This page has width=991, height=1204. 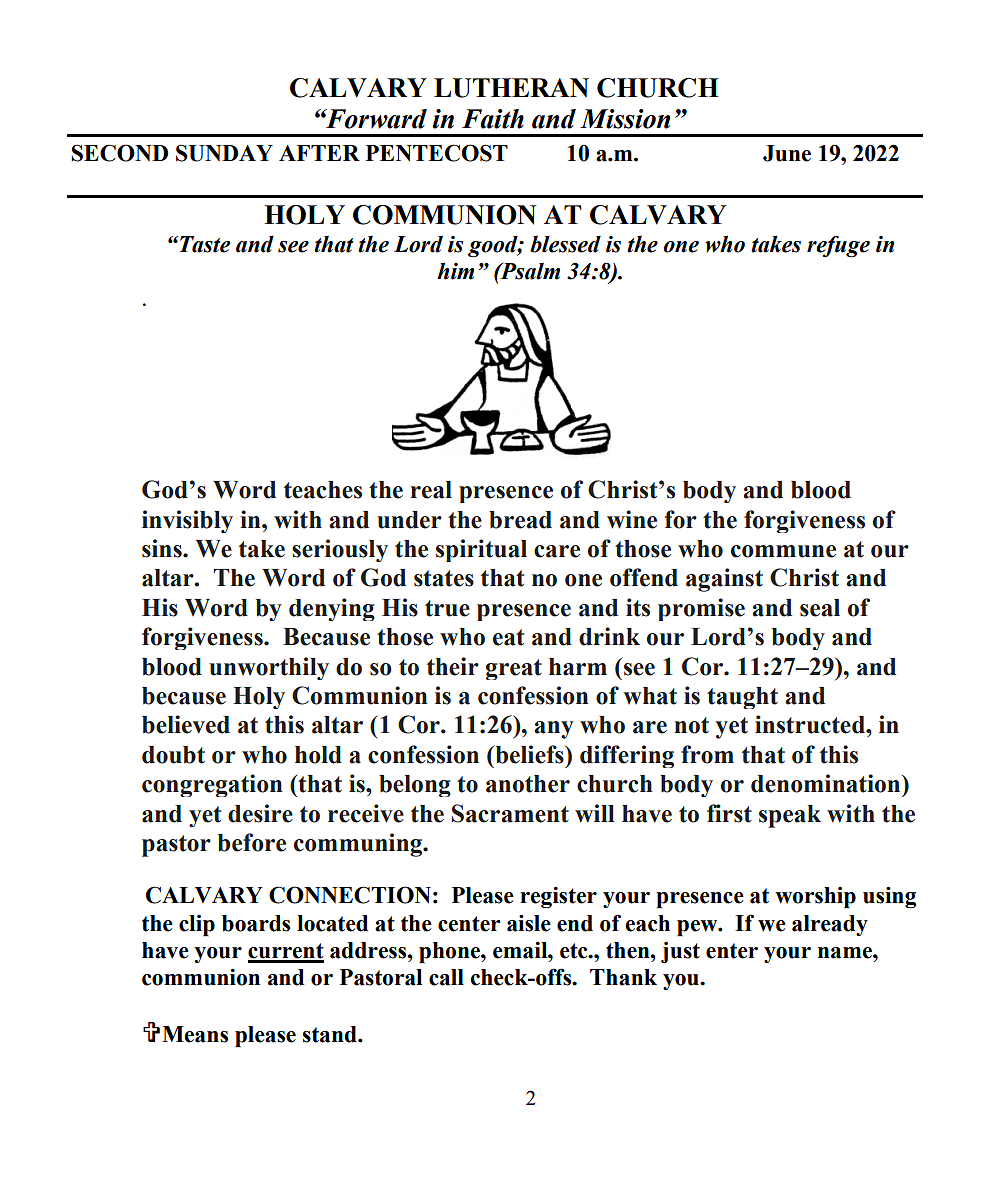 I want to click on believed, so click(x=186, y=724).
